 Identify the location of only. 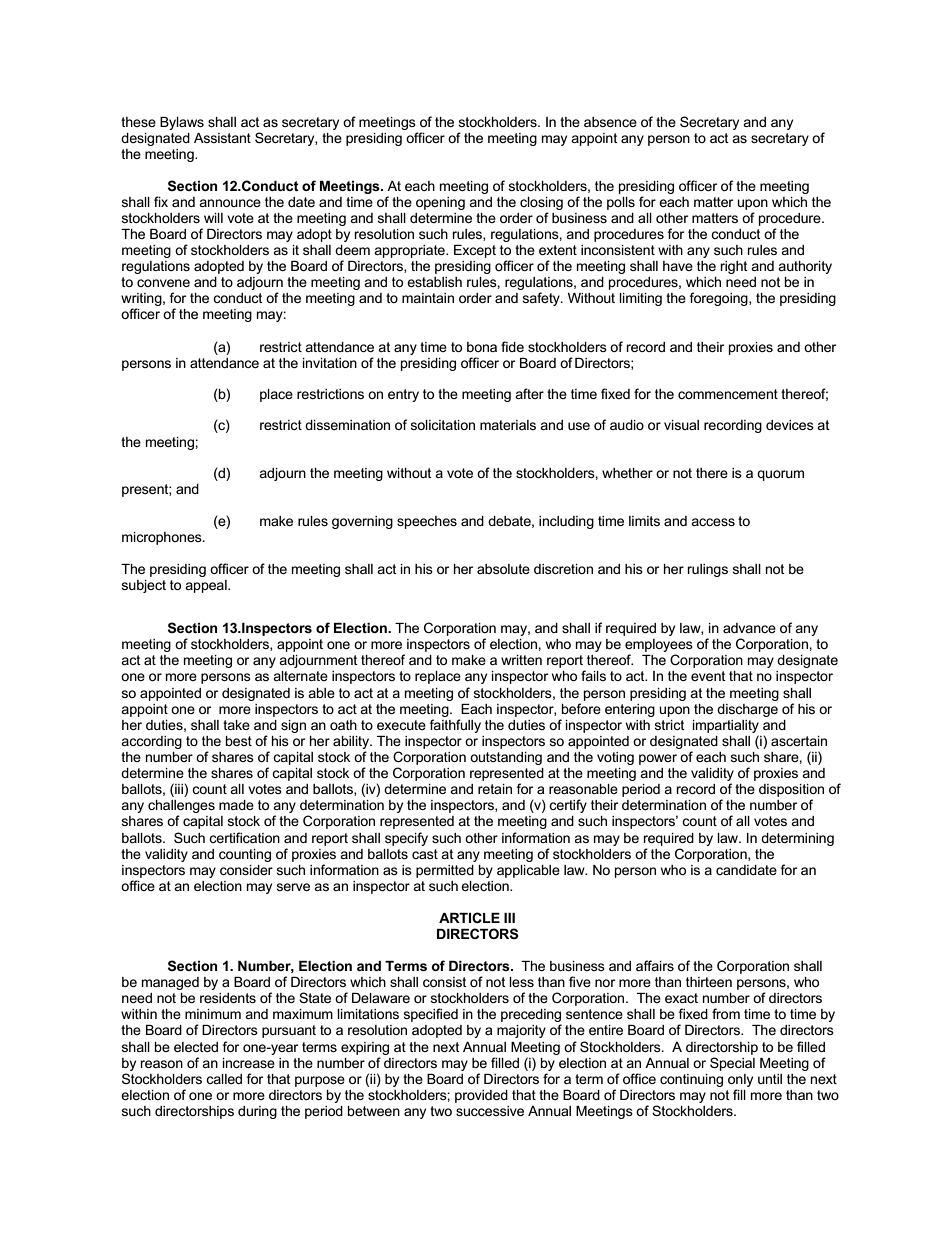
(740, 1080).
